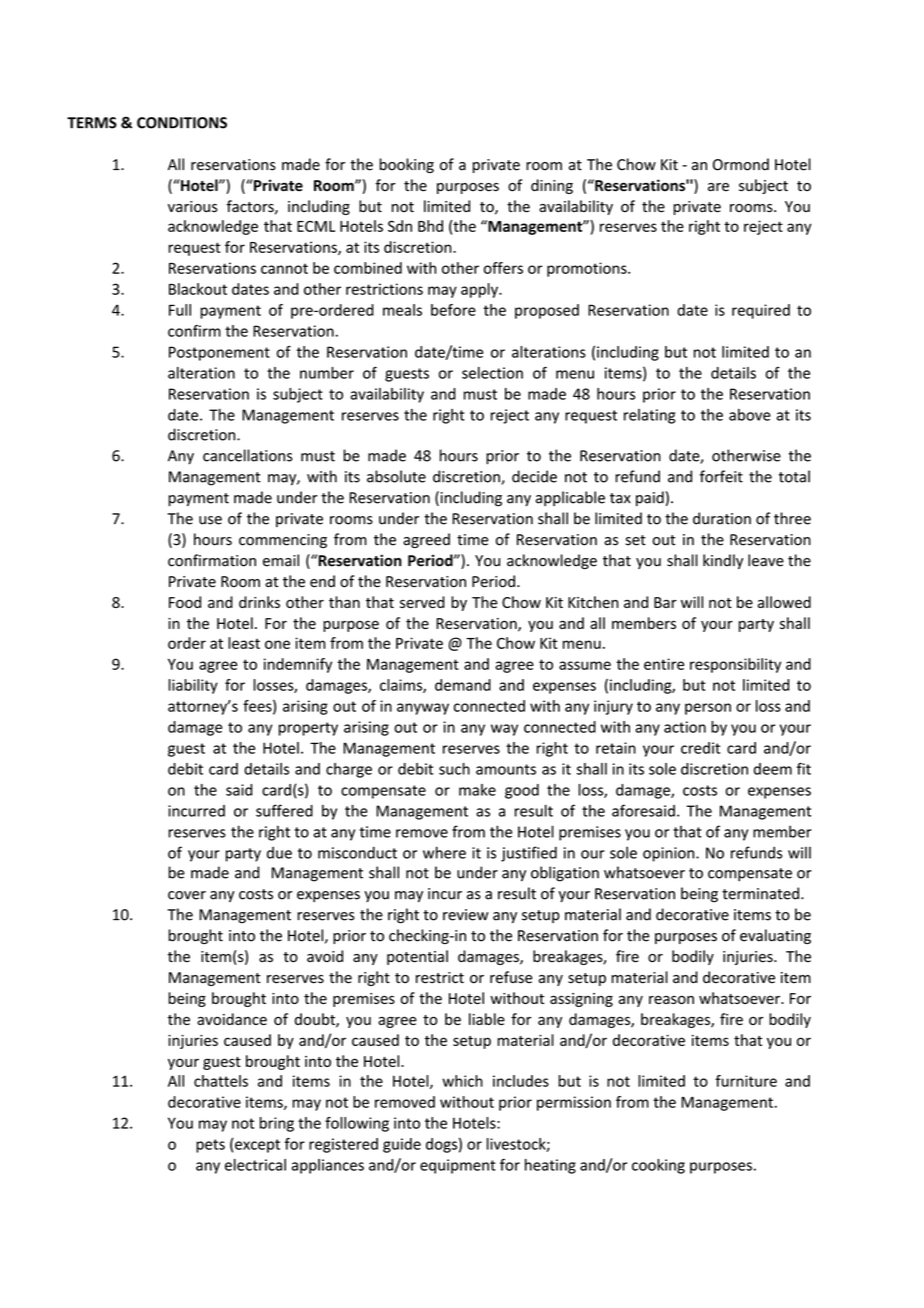 This screenshot has height=1308, width=924. What do you see at coordinates (463, 685) in the screenshot?
I see `demand` at bounding box center [463, 685].
